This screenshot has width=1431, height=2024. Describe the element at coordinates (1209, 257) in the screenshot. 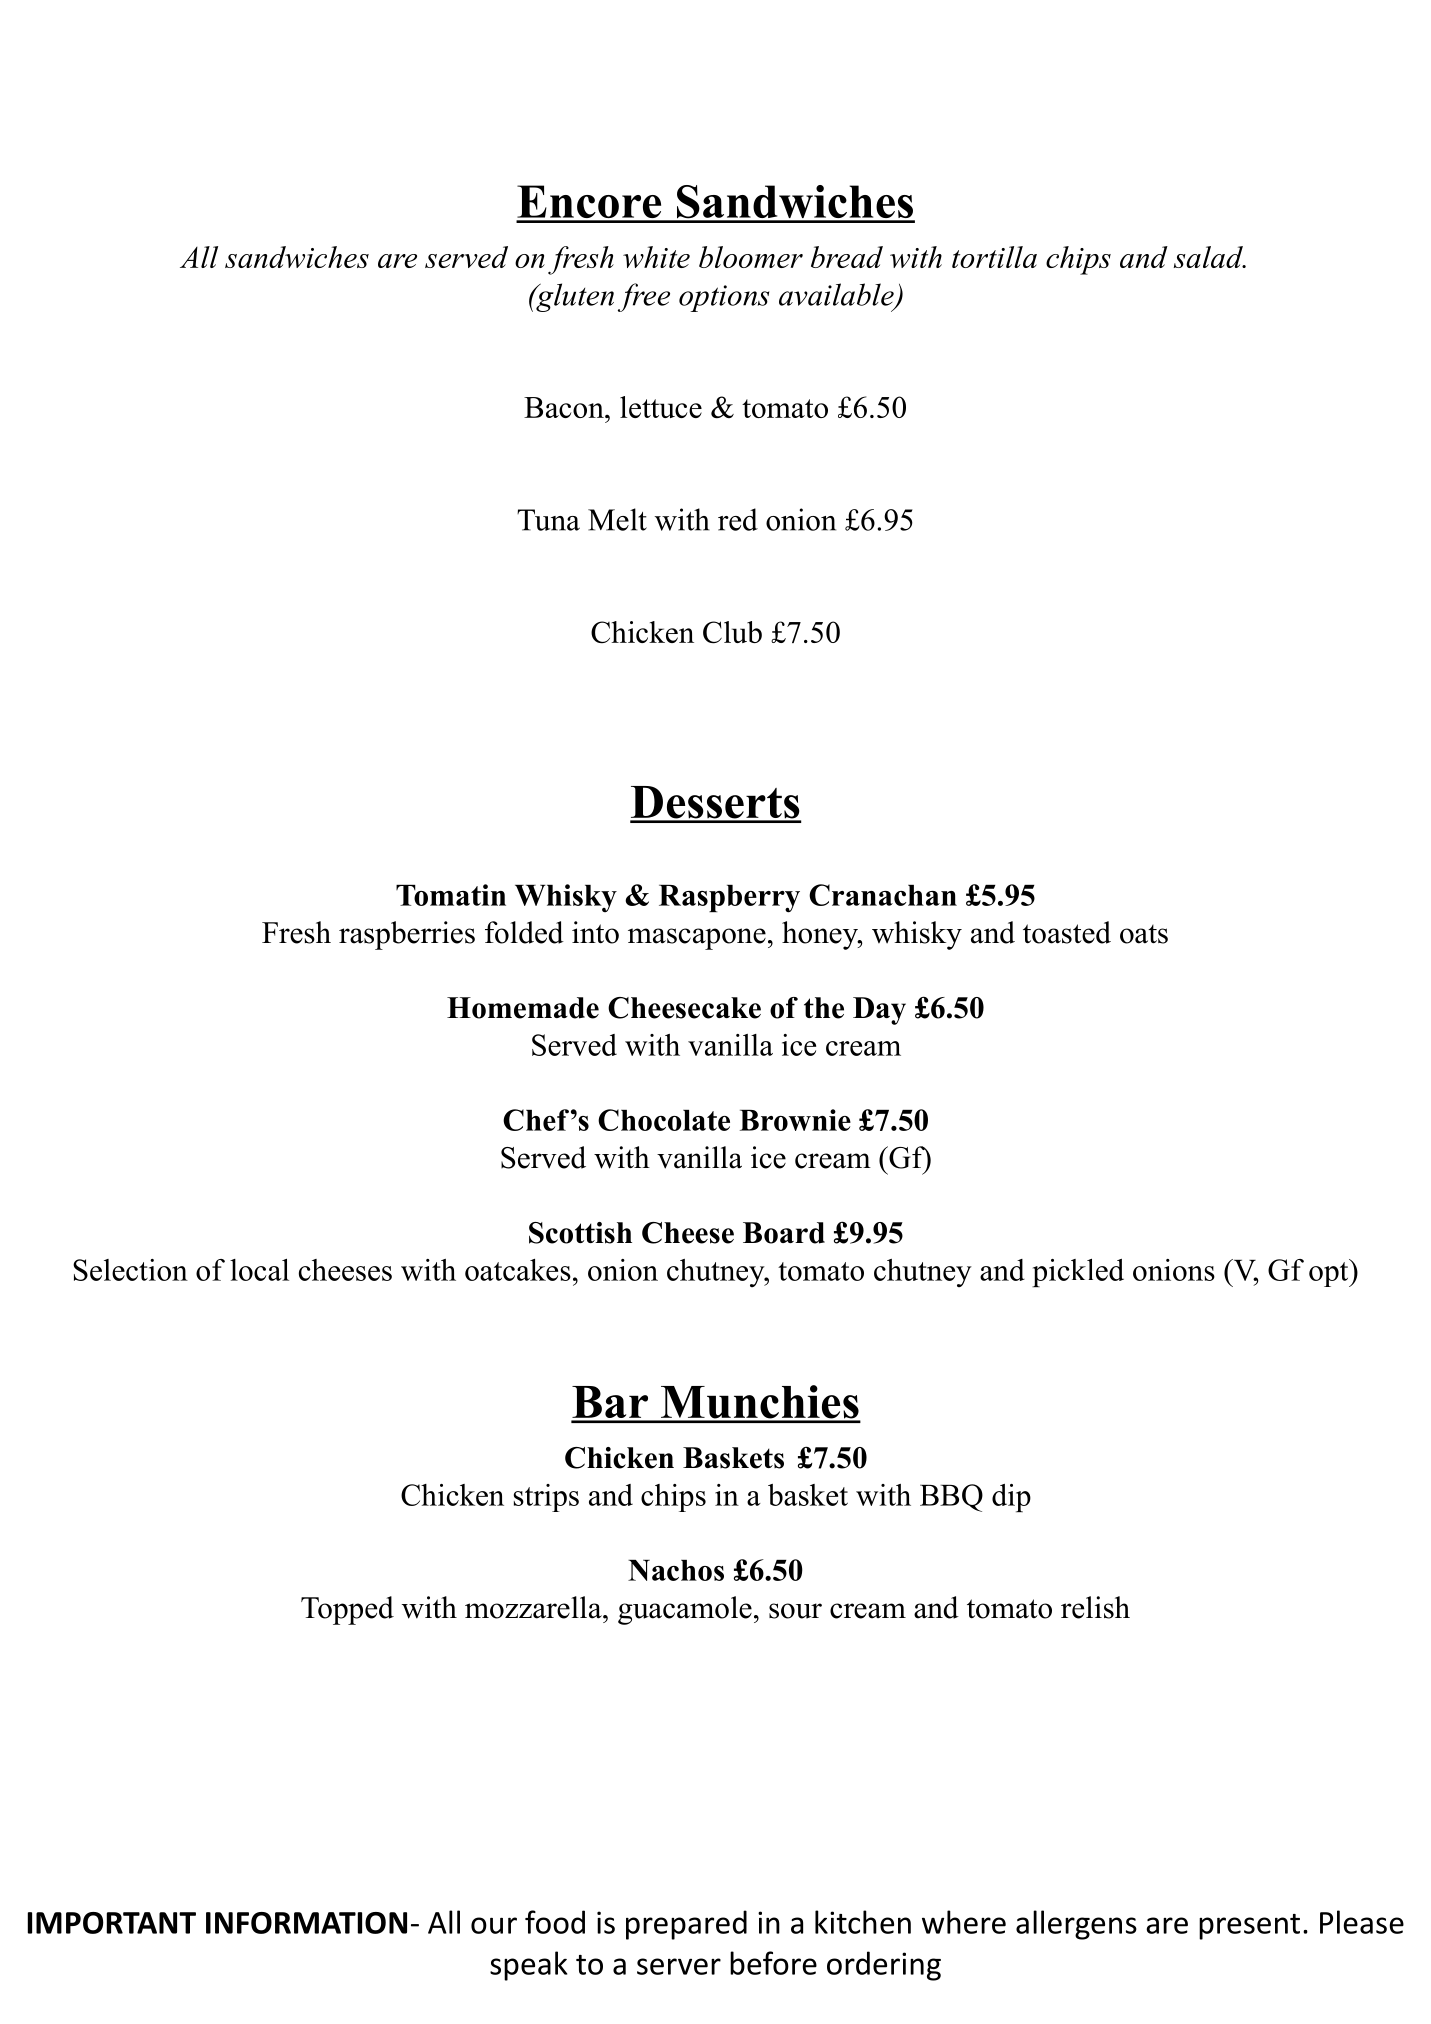

I see `salad` at that location.
